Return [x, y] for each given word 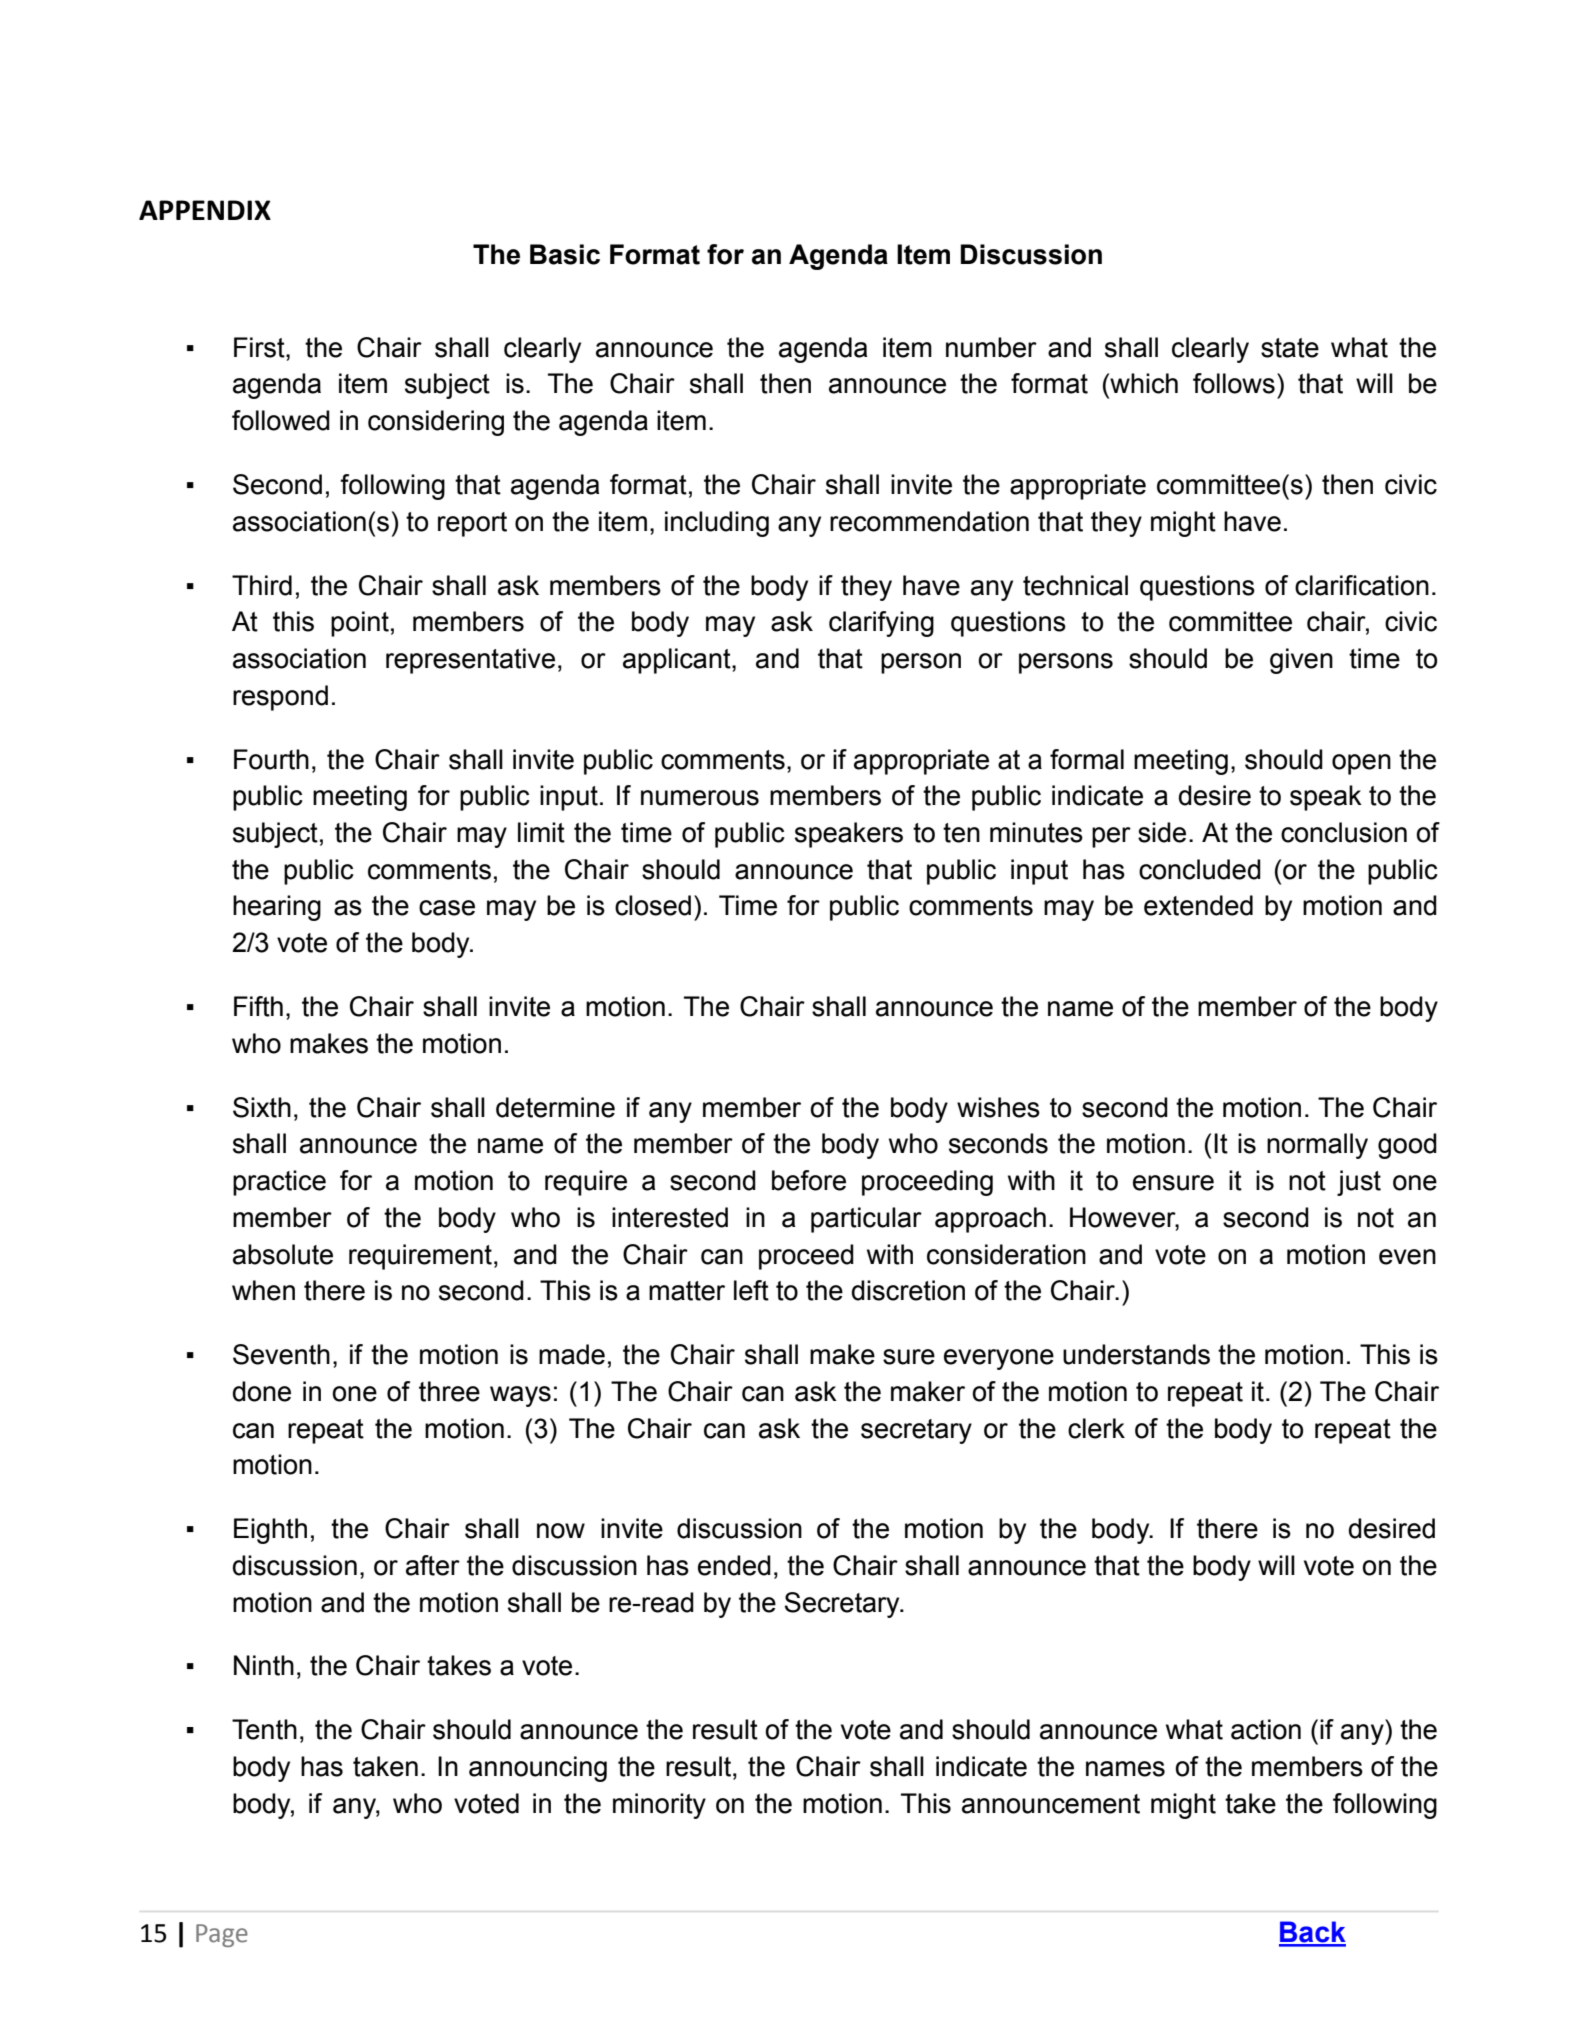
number [991, 347]
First [260, 347]
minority [659, 1806]
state [1290, 348]
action [1266, 1729]
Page [222, 1935]
